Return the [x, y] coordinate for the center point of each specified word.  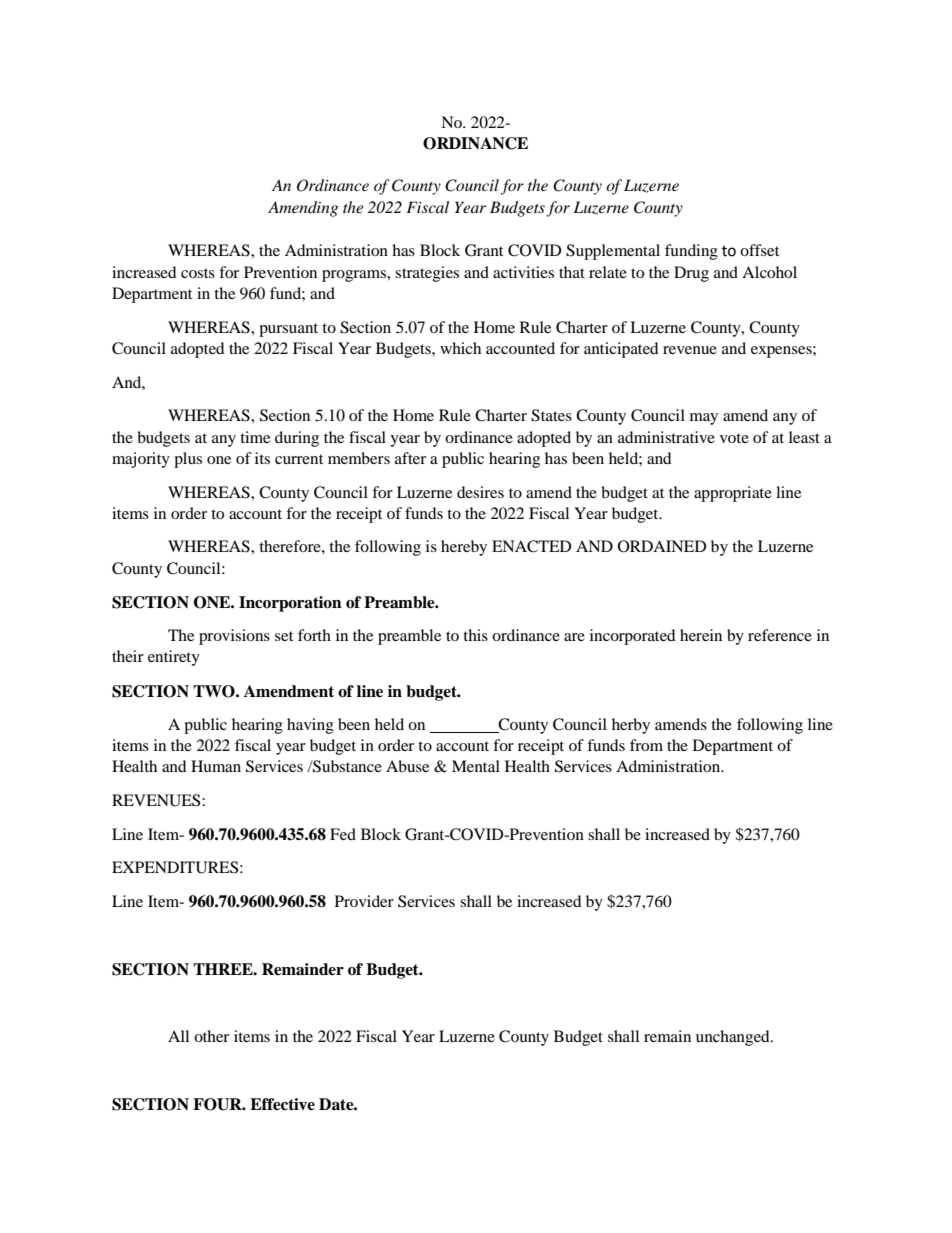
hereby [464, 548]
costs [198, 273]
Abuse [407, 766]
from [646, 745]
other [211, 1036]
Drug [691, 274]
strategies [427, 274]
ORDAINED [662, 546]
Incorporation [290, 604]
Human [216, 766]
